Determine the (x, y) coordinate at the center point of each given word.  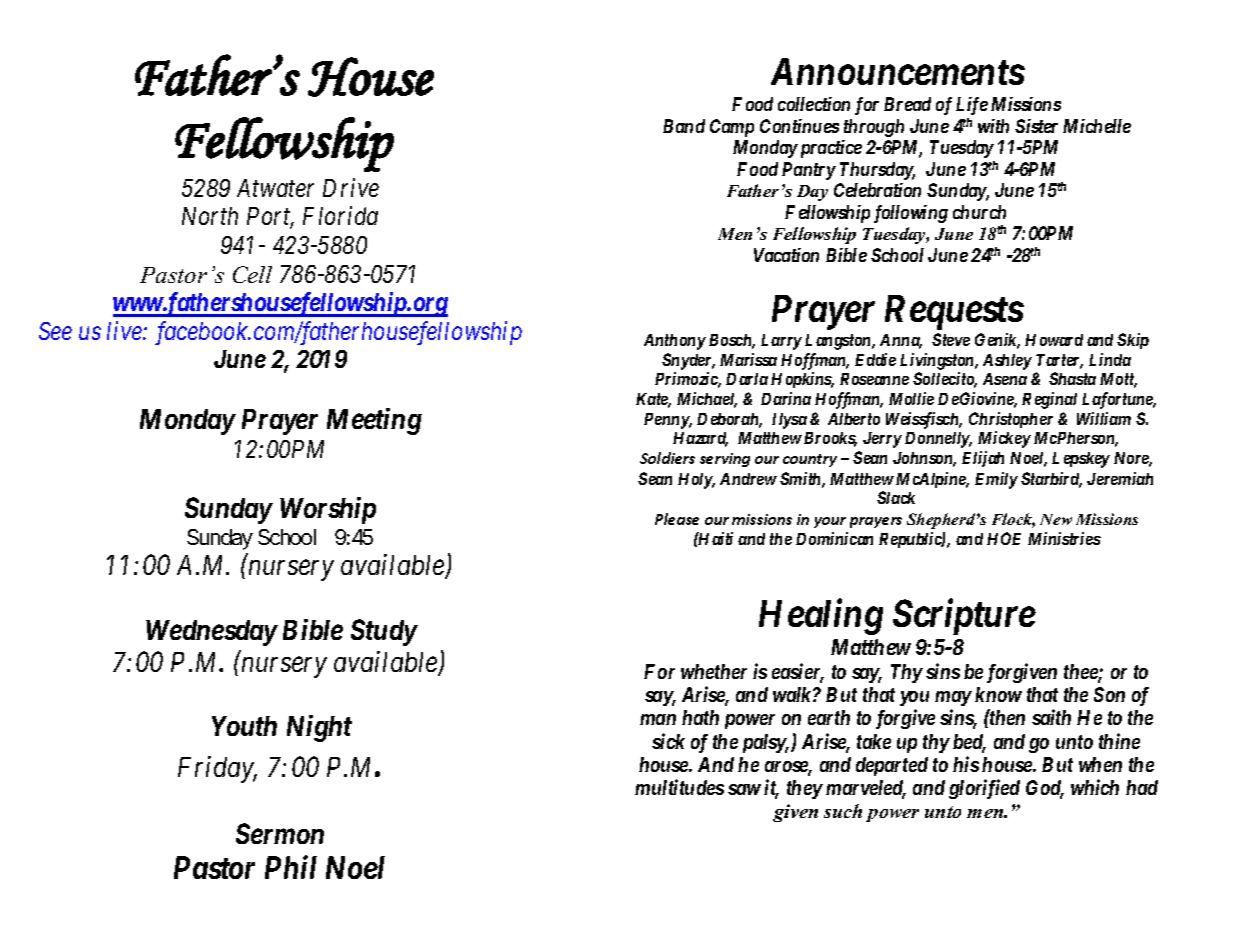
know (998, 694)
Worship (328, 510)
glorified (984, 789)
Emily (996, 480)
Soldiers (667, 458)
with (993, 126)
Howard (1054, 340)
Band (684, 126)
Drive (351, 187)
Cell (252, 274)
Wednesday (211, 633)
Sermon (280, 833)
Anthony (675, 342)
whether (714, 671)
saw (744, 789)
